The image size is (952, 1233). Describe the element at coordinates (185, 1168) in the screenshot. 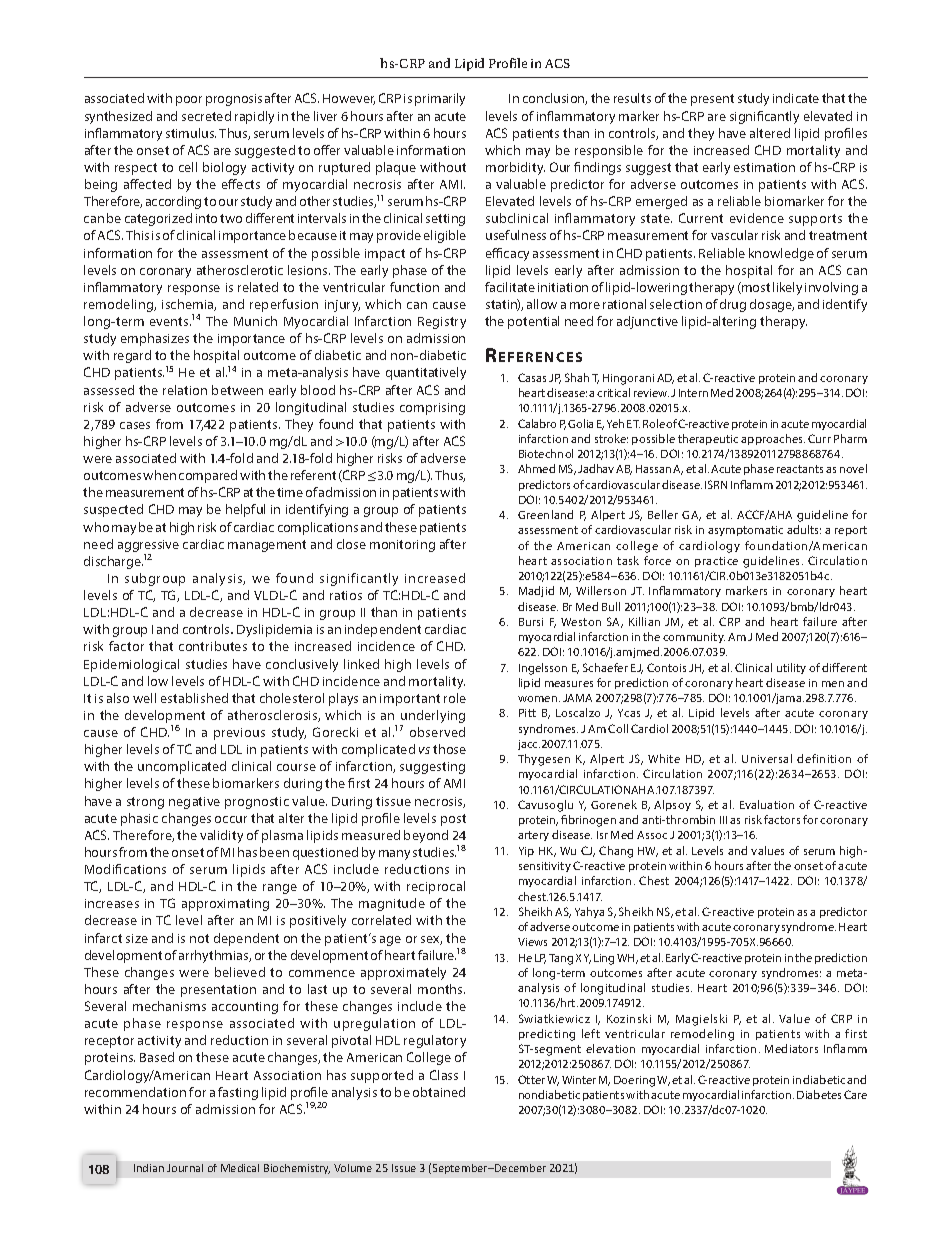

I see `Journal` at that location.
